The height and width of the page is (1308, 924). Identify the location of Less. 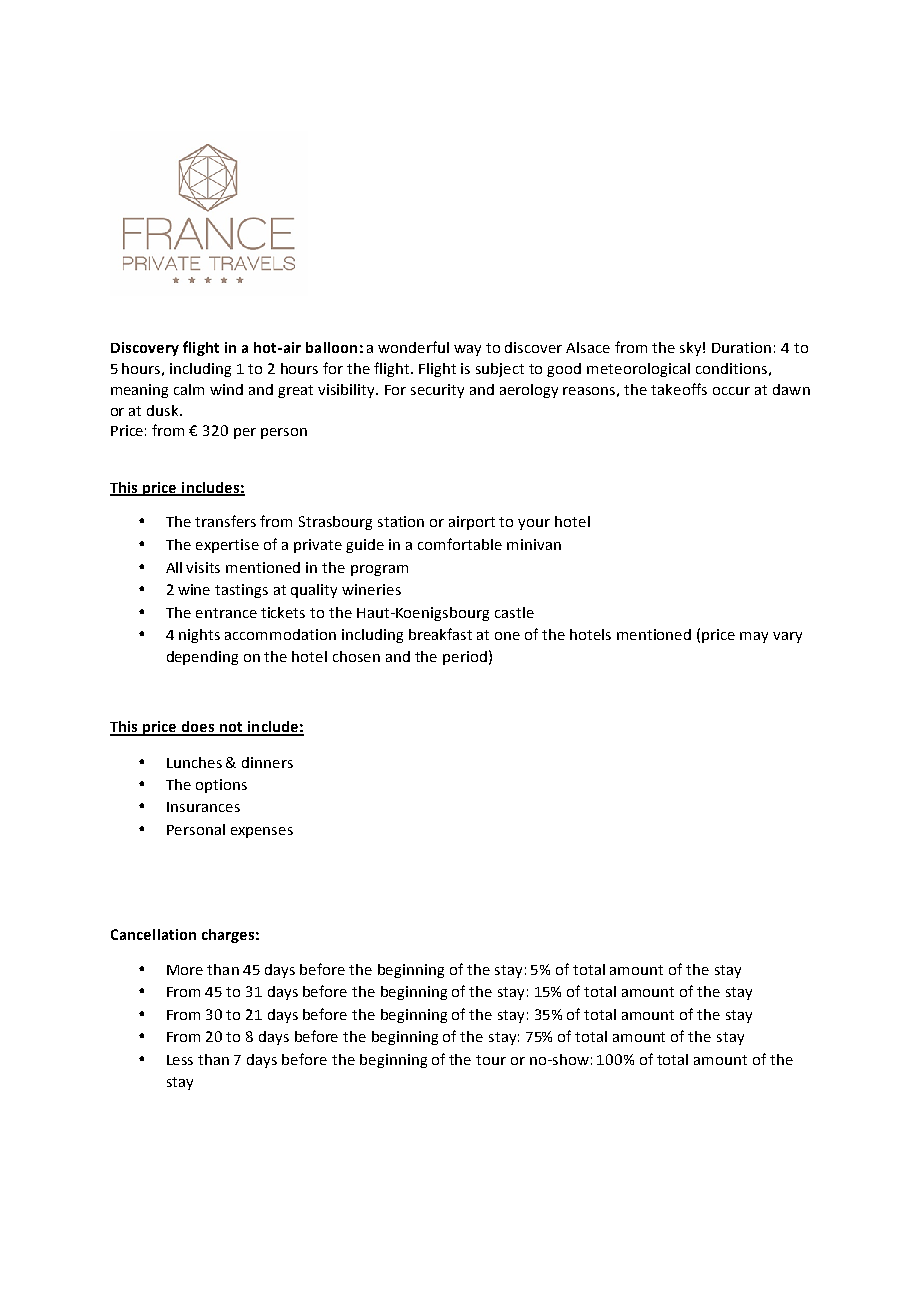
(180, 1060).
